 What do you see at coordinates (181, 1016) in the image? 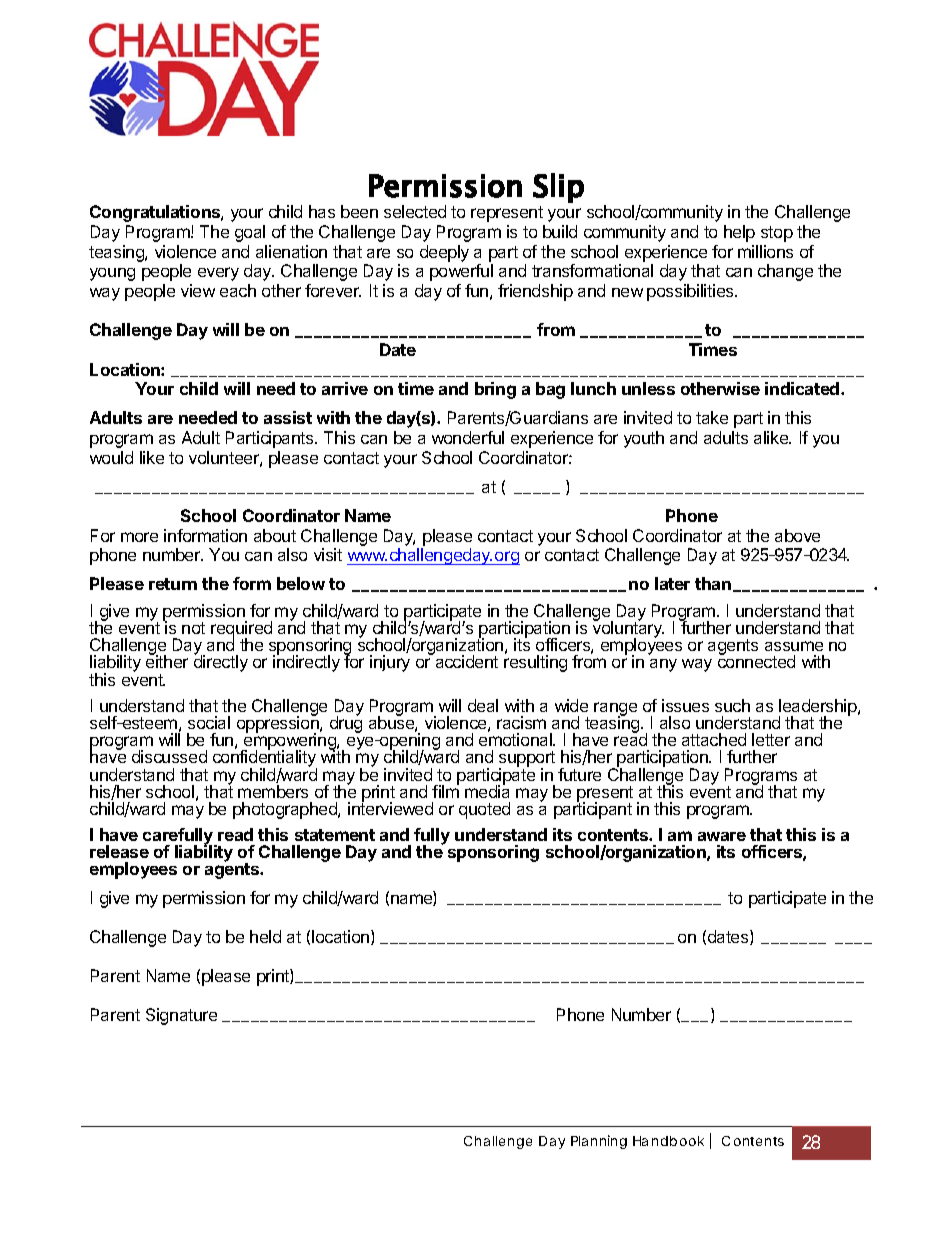
I see `Signature` at bounding box center [181, 1016].
